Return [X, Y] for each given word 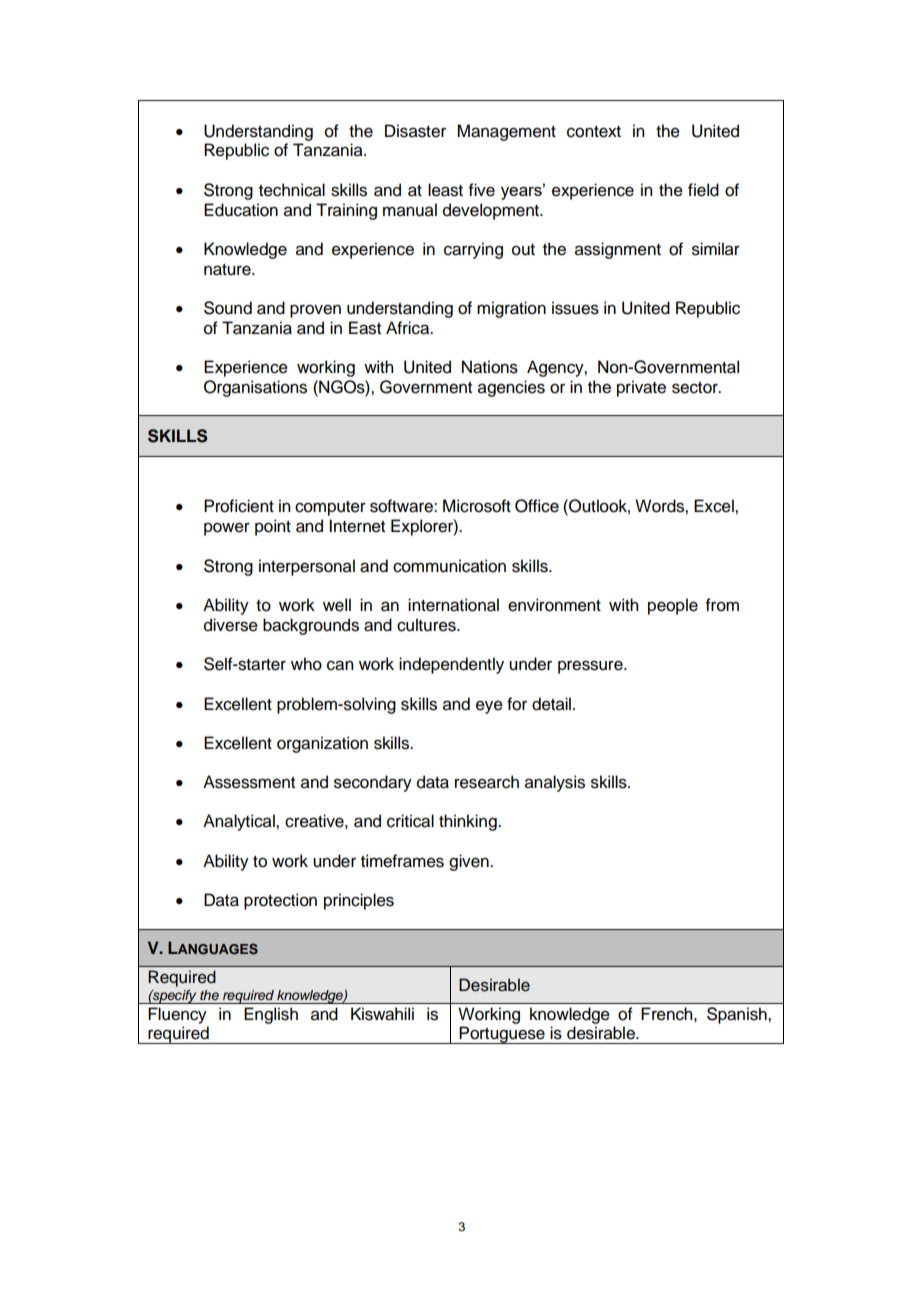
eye [489, 707]
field [703, 190]
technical [292, 190]
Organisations [255, 388]
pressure [591, 667]
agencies [511, 388]
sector [696, 388]
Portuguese [502, 1035]
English [271, 1015]
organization [322, 744]
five [482, 190]
